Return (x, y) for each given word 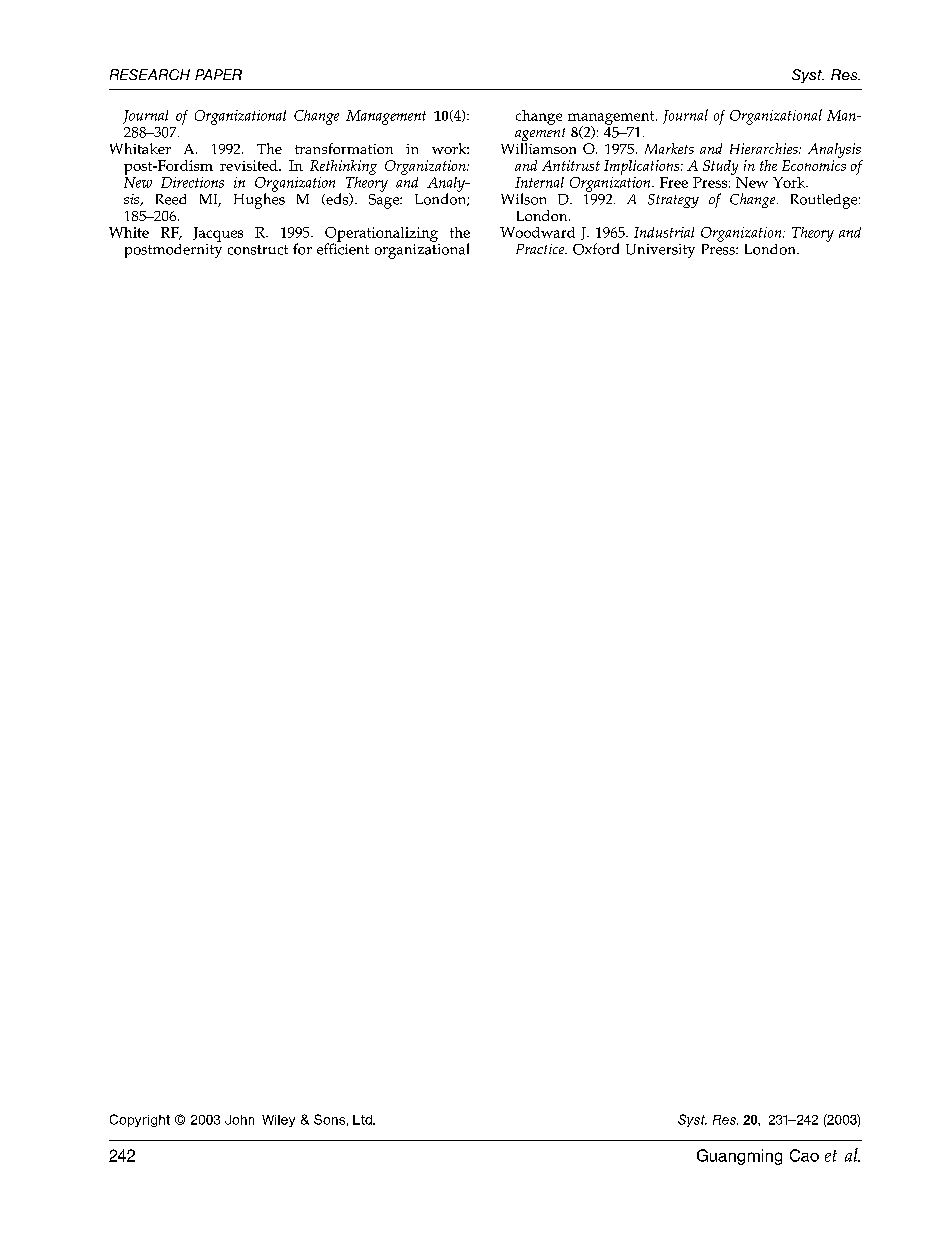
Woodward (537, 232)
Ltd (363, 1120)
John (239, 1120)
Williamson (538, 148)
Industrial (664, 232)
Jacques (218, 234)
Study (720, 167)
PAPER (218, 74)
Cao (804, 1155)
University (660, 251)
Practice (541, 249)
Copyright (140, 1120)
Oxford (596, 249)
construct (258, 250)
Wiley (278, 1121)
